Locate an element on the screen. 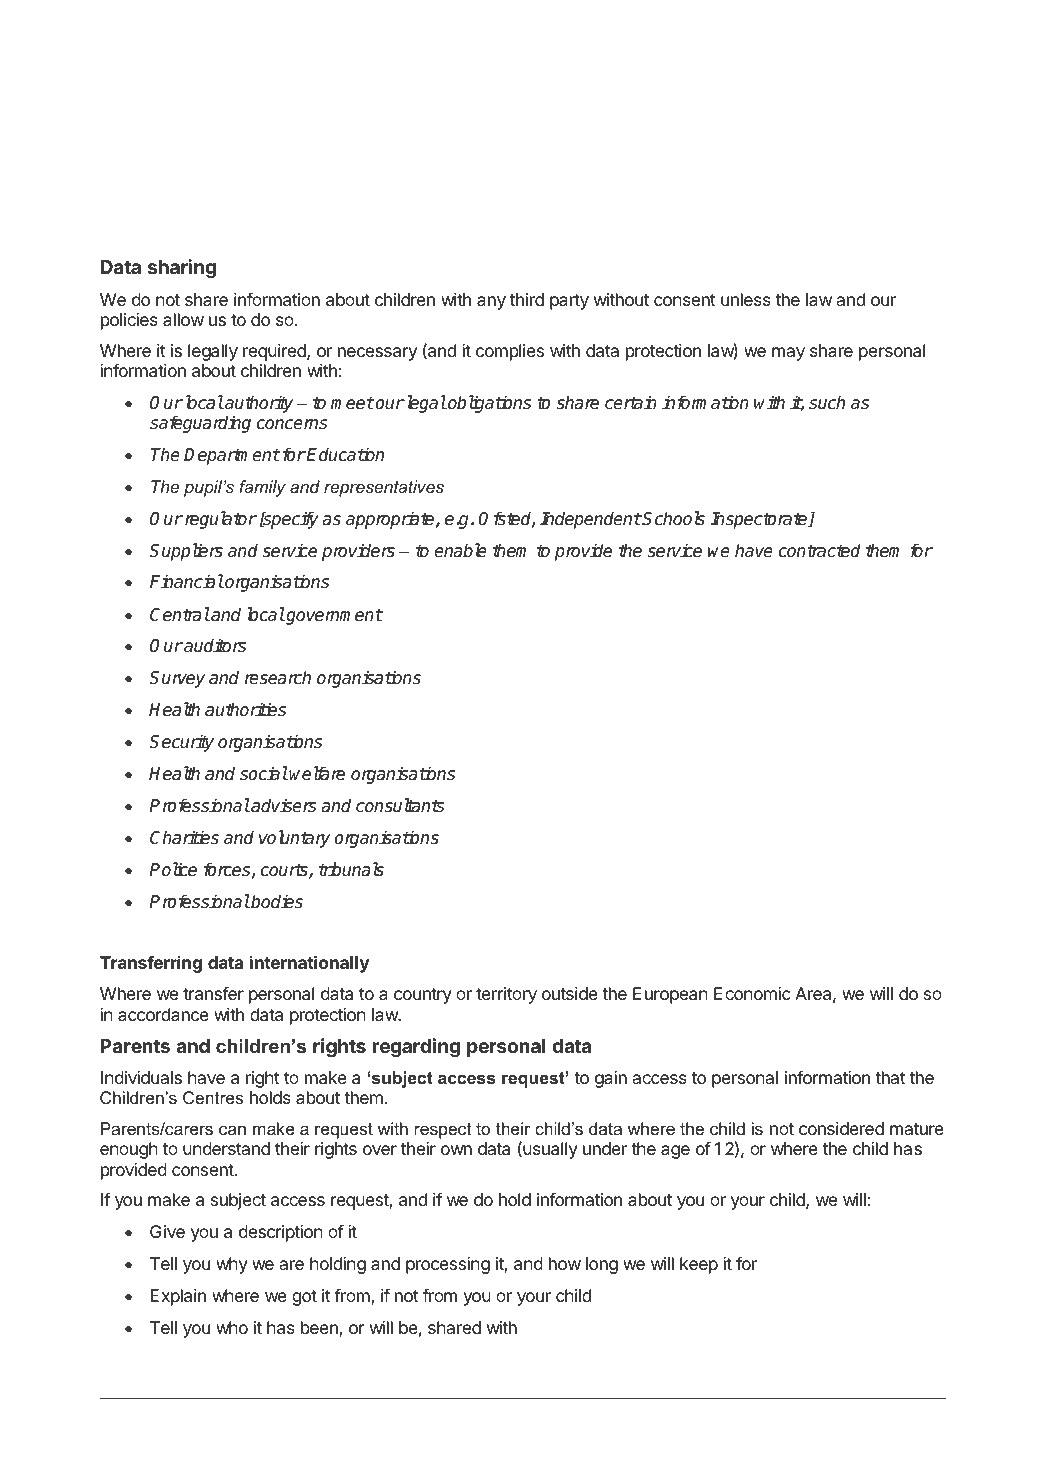  Suppliers is located at coordinates (186, 552).
